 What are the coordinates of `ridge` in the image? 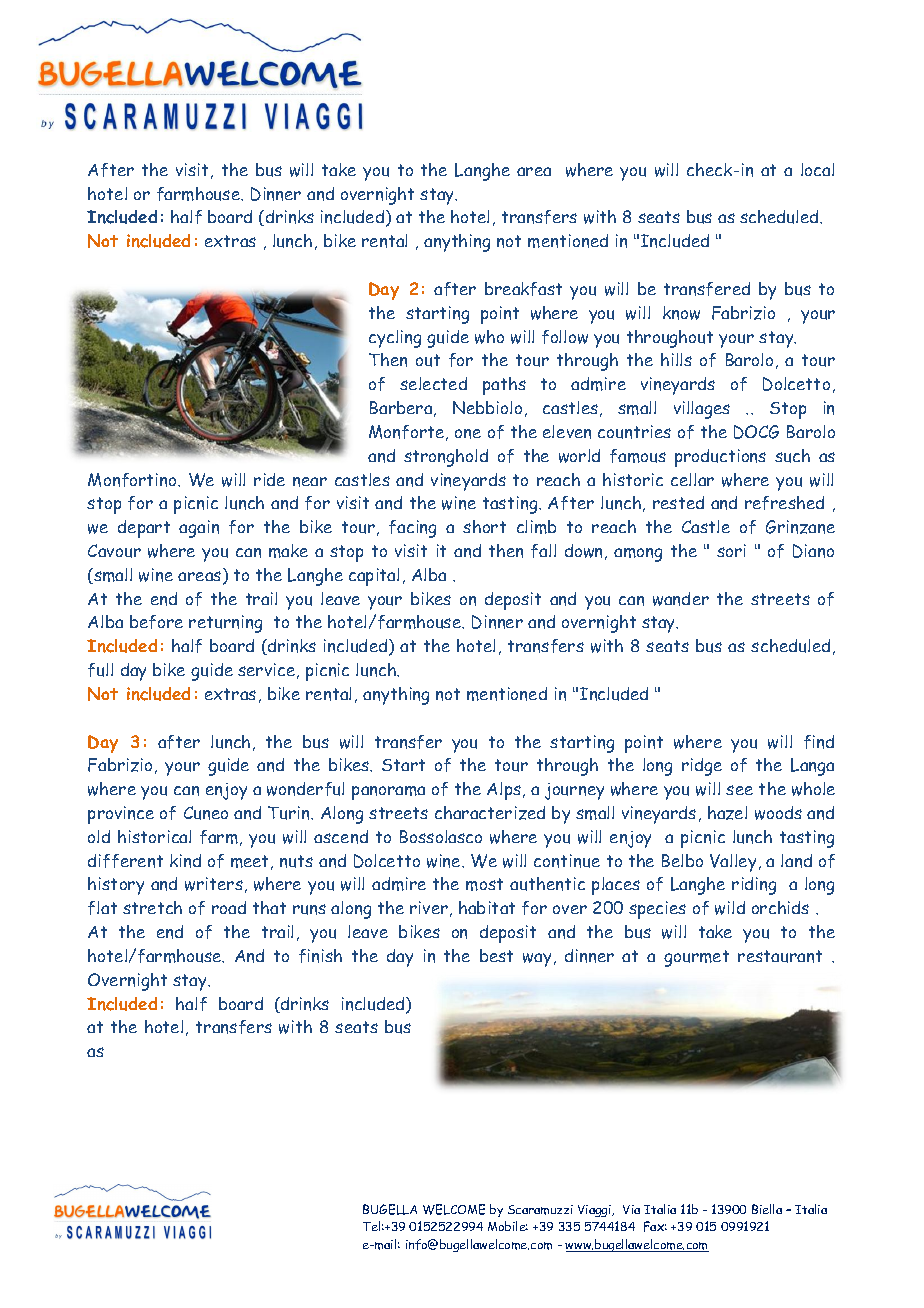 It's located at (702, 767).
